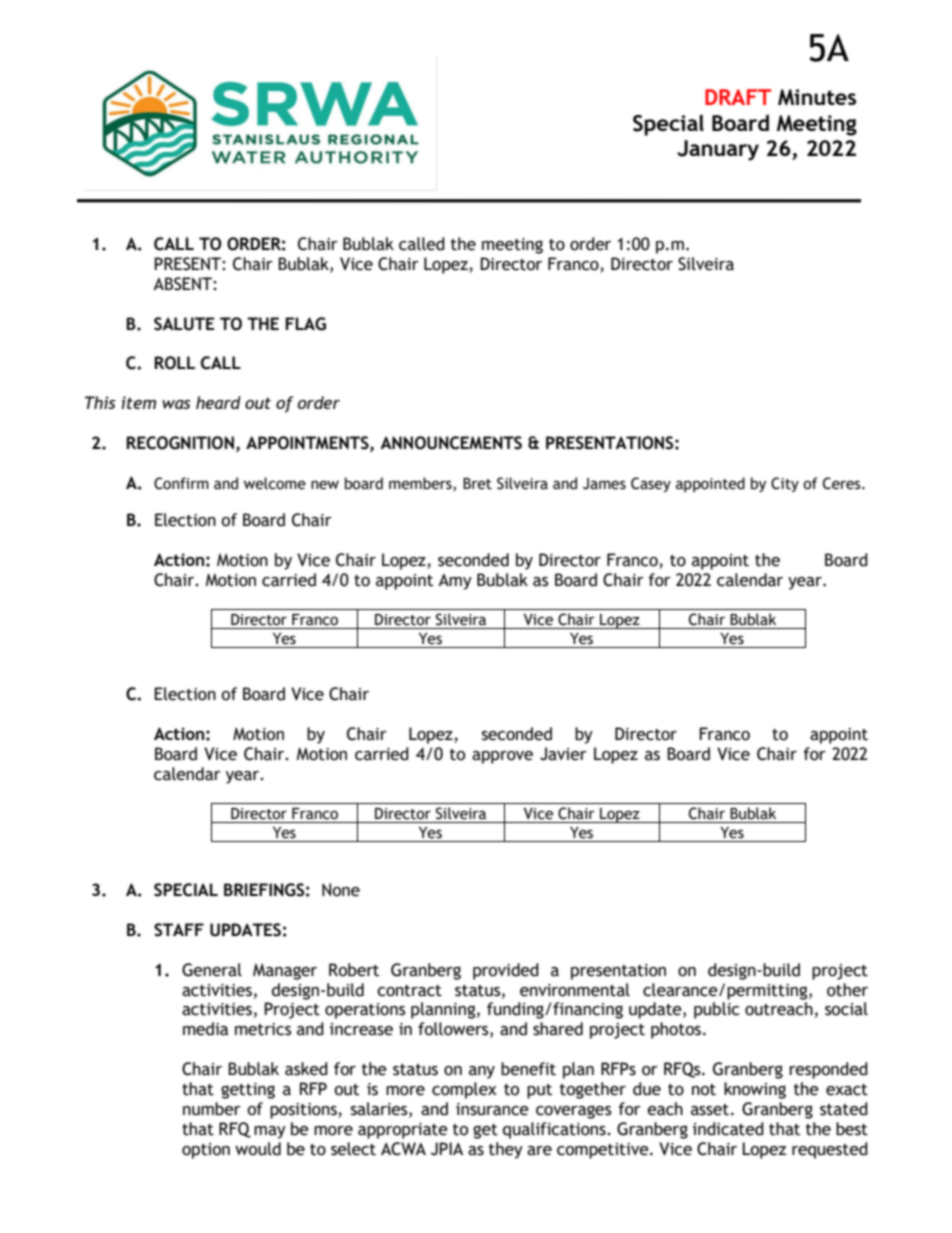 The height and width of the document is (1233, 952). I want to click on insurance, so click(492, 1109).
